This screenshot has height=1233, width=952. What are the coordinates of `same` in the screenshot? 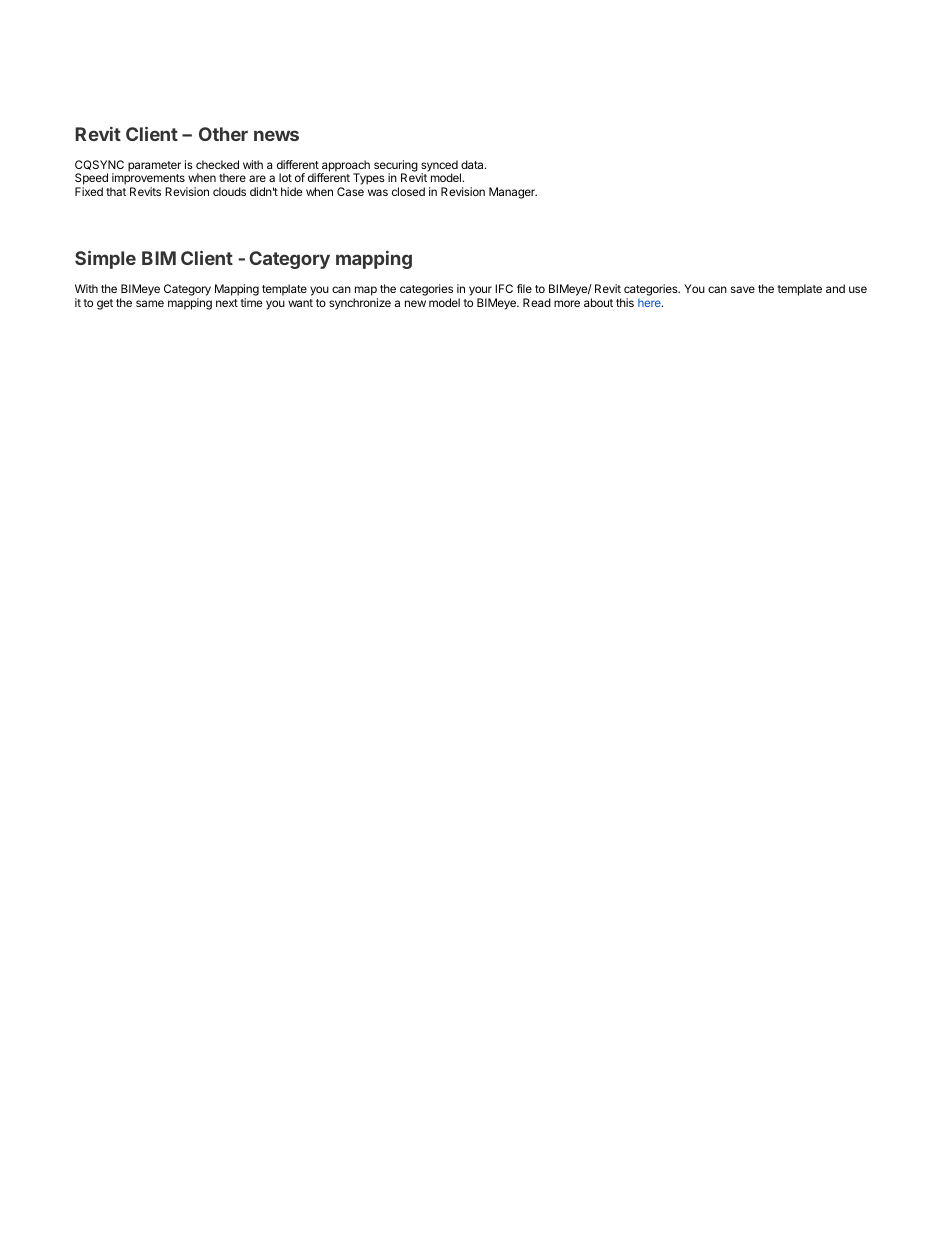 It's located at (150, 303).
